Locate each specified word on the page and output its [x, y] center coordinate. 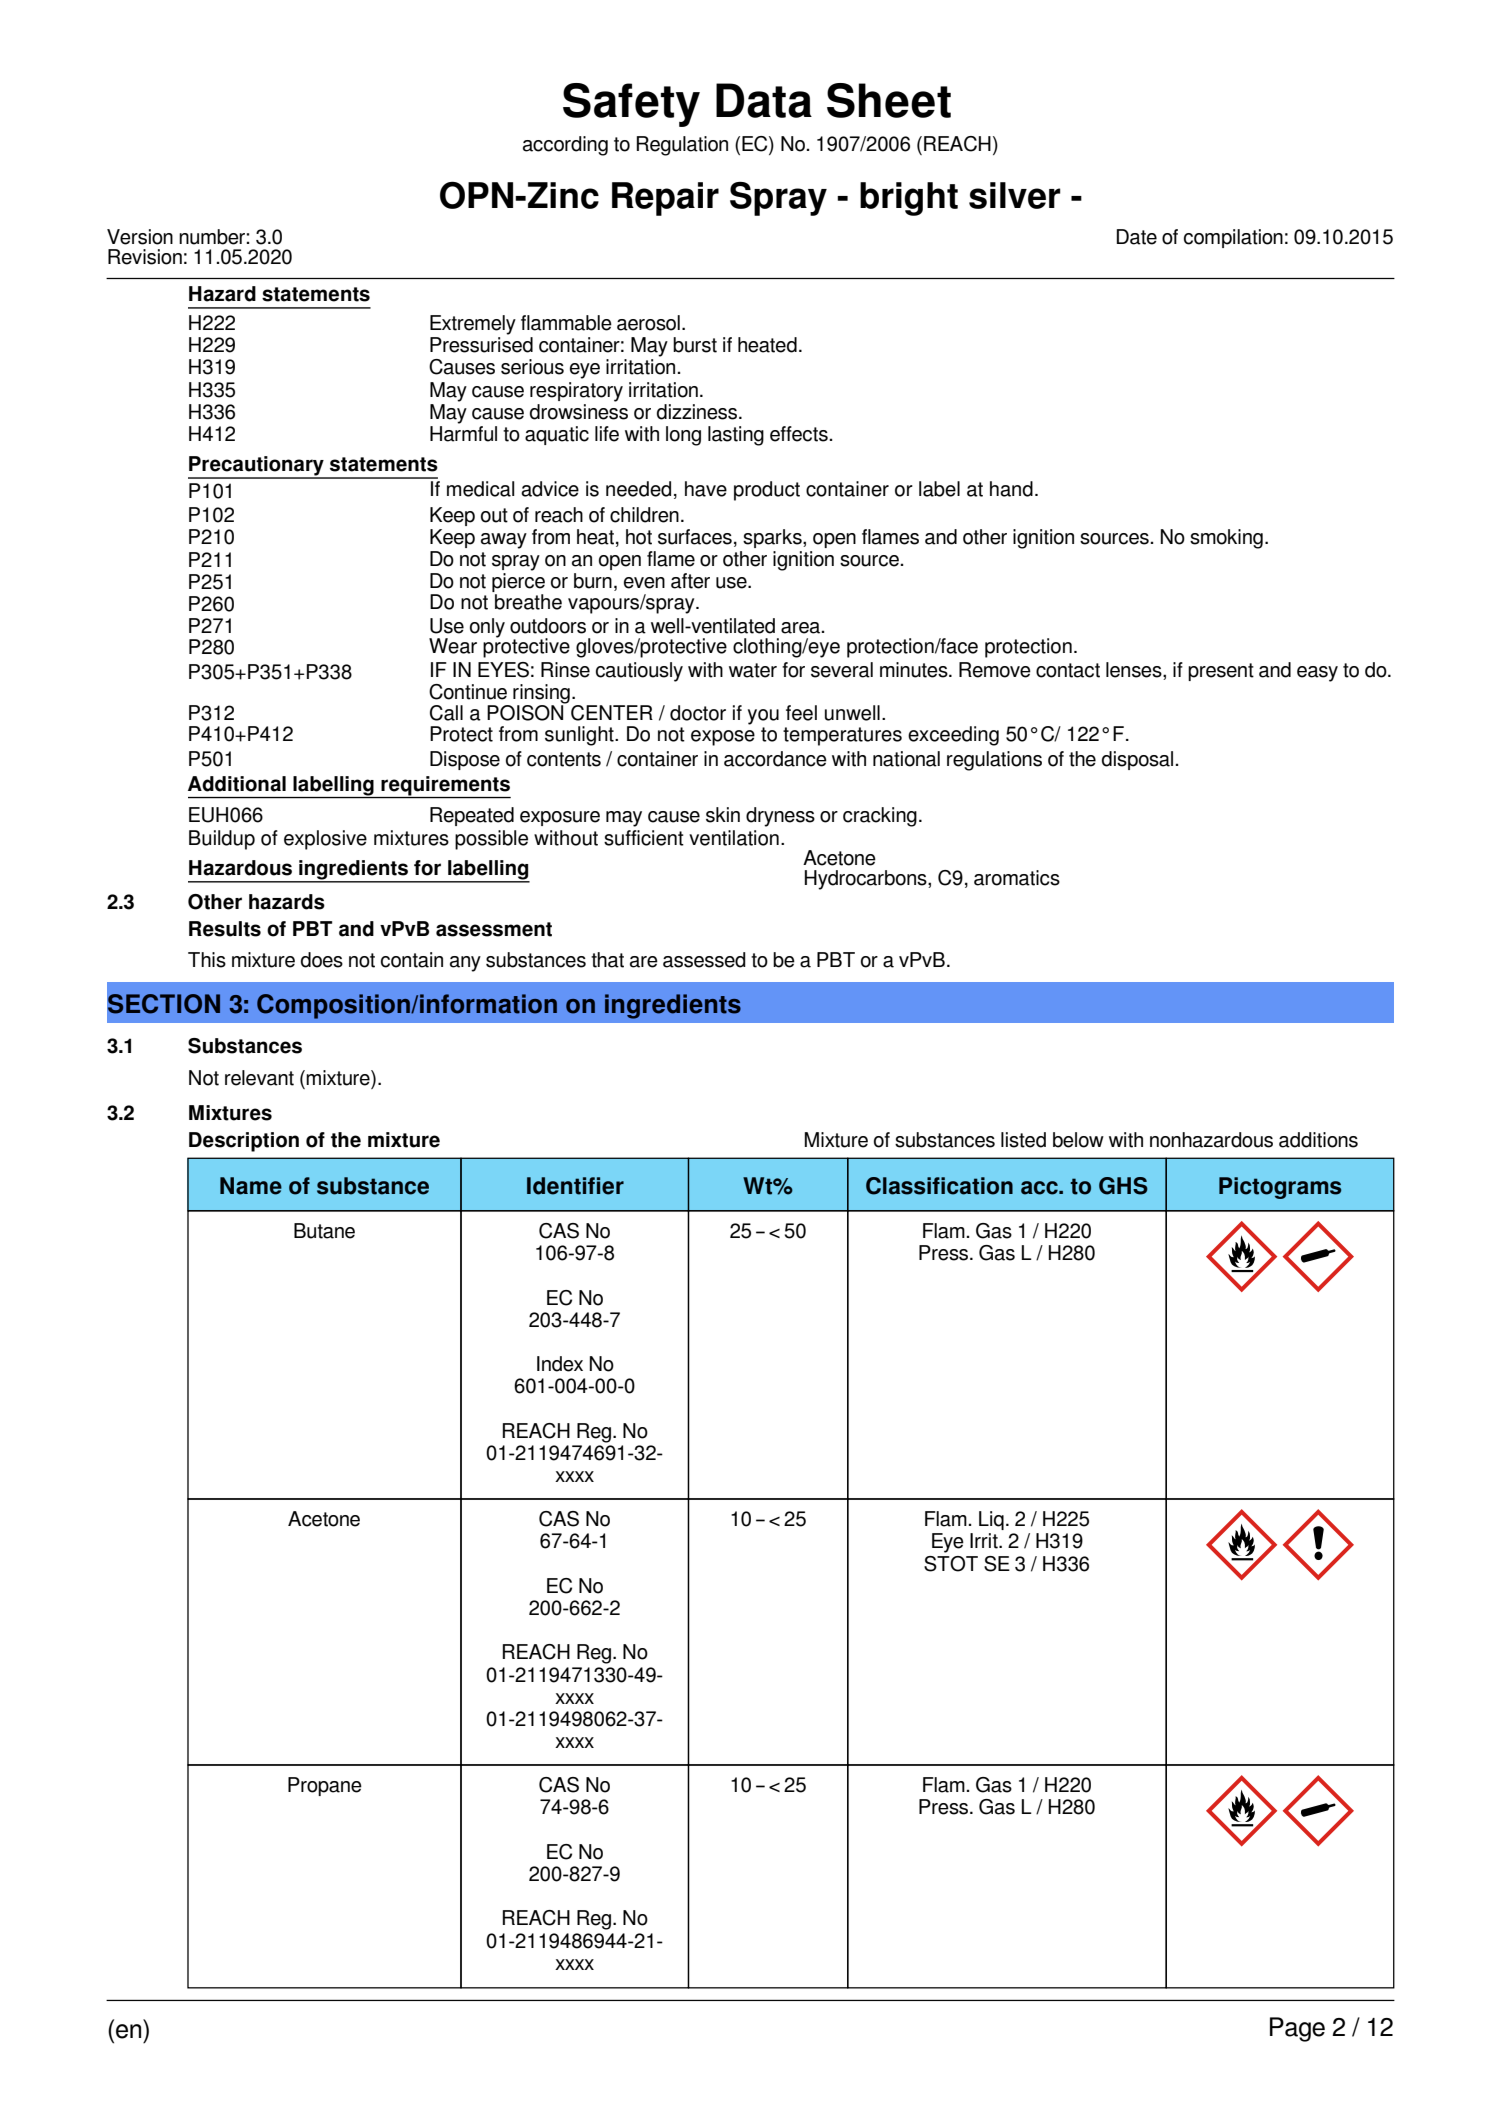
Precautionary [257, 467]
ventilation [734, 838]
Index [560, 1364]
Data [764, 100]
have [706, 489]
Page [1297, 2029]
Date [1137, 237]
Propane [325, 1786]
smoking [1226, 539]
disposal [1137, 760]
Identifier [575, 1186]
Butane [324, 1231]
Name [251, 1186]
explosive [325, 840]
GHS [1123, 1186]
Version [140, 237]
